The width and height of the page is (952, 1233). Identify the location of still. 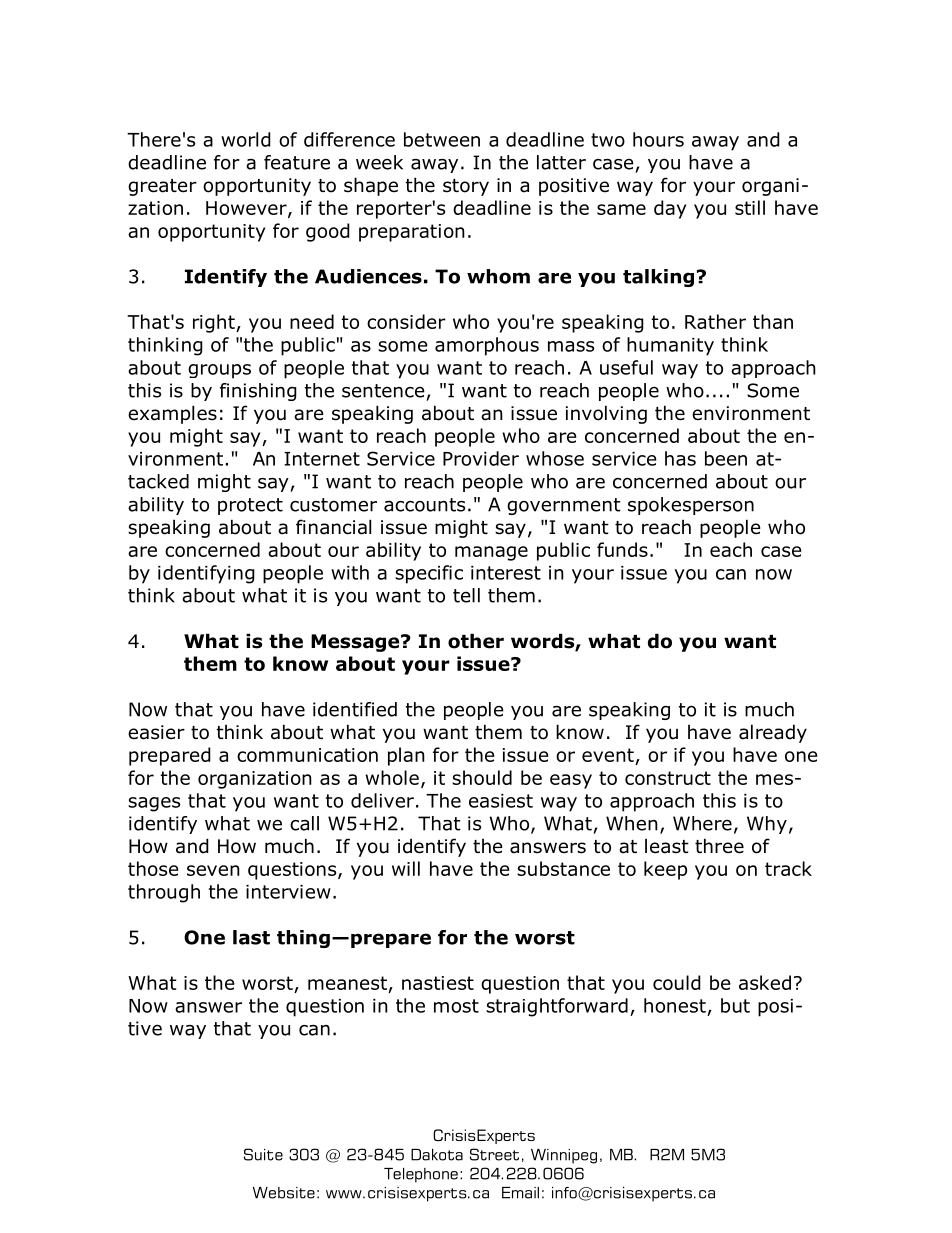
(750, 207).
